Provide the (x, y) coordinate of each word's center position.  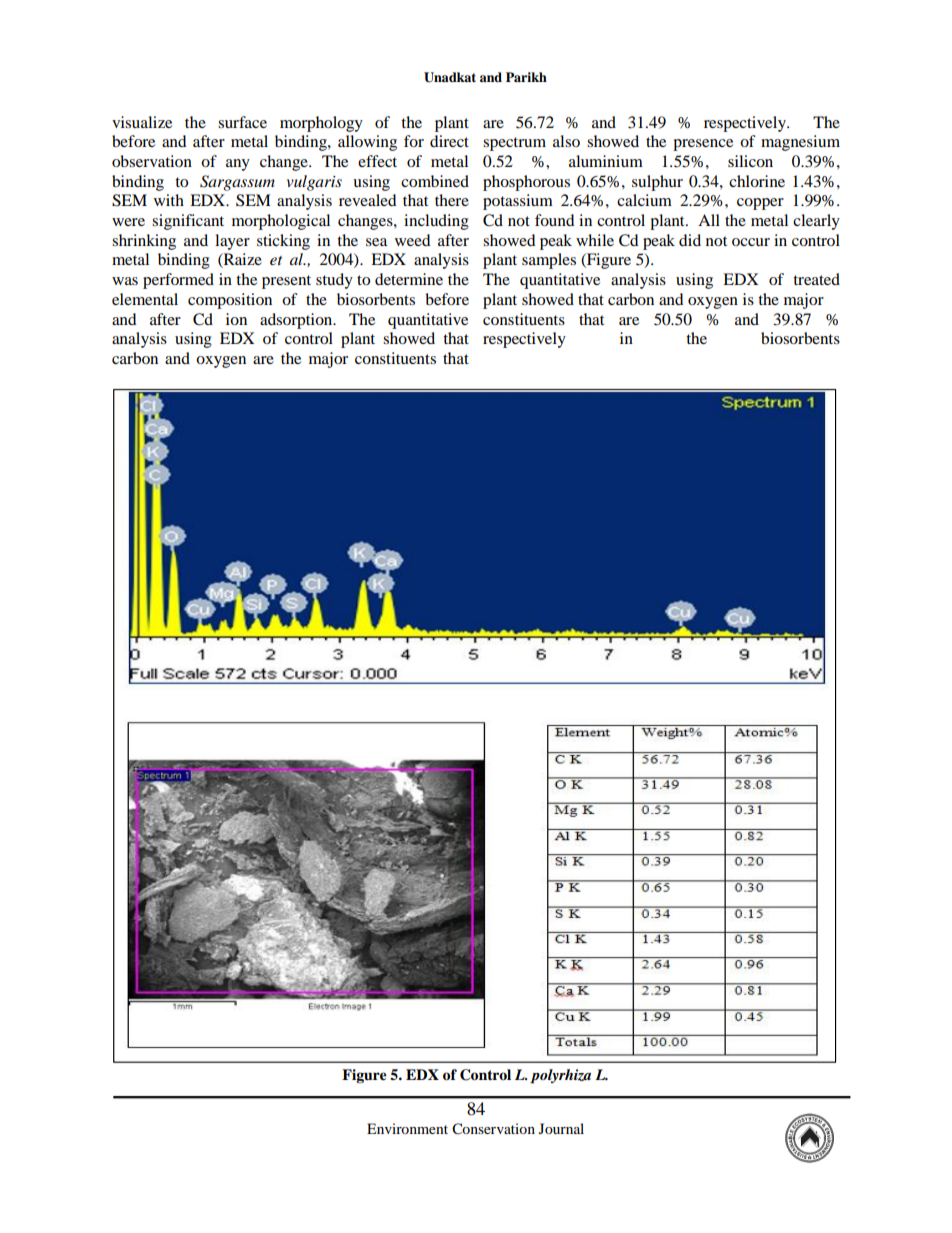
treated (816, 279)
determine (409, 279)
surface (242, 122)
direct (449, 141)
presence (703, 145)
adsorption (297, 321)
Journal (561, 1128)
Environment (407, 1128)
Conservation (493, 1129)
